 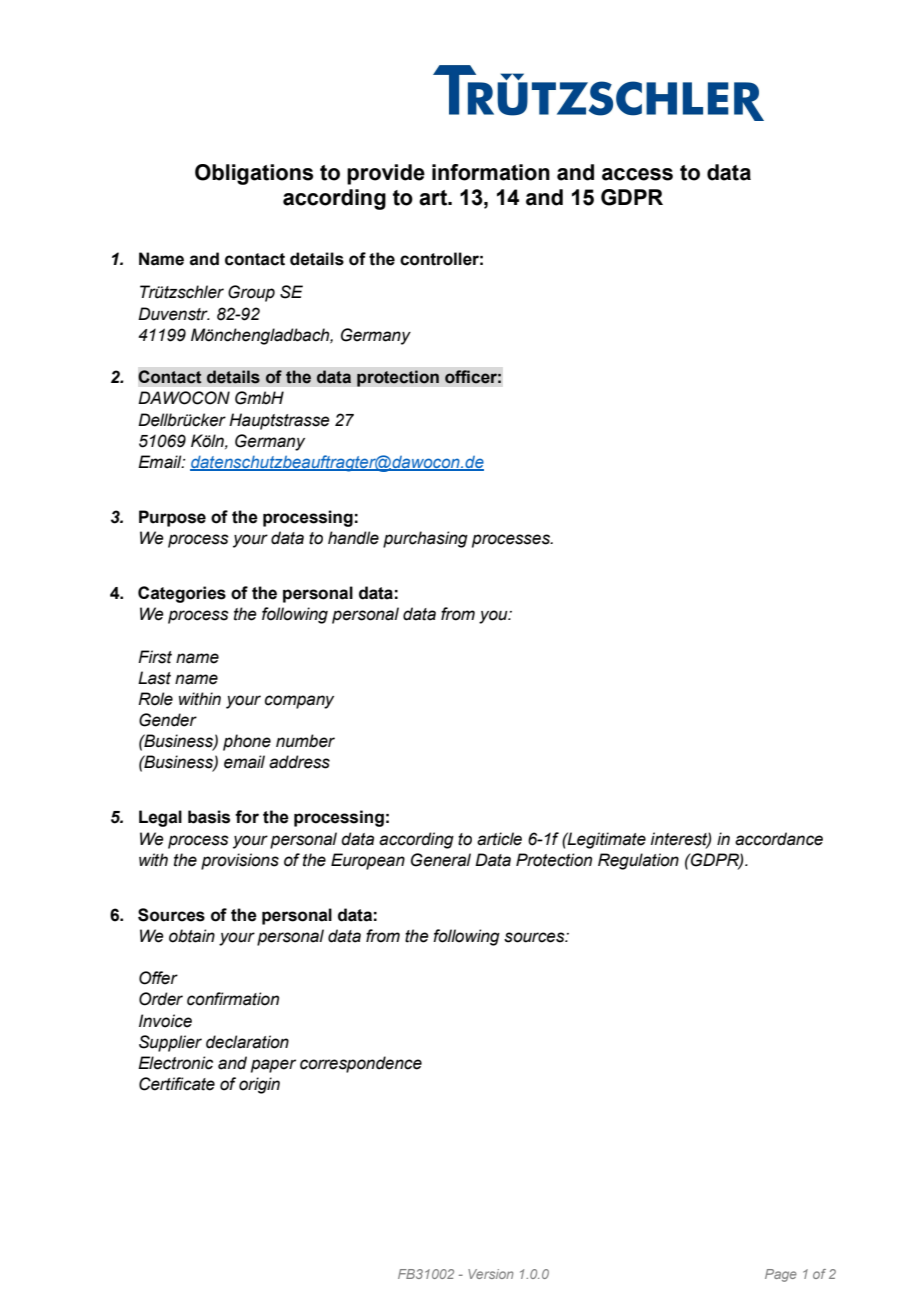 What do you see at coordinates (491, 1274) in the document?
I see `Version` at bounding box center [491, 1274].
